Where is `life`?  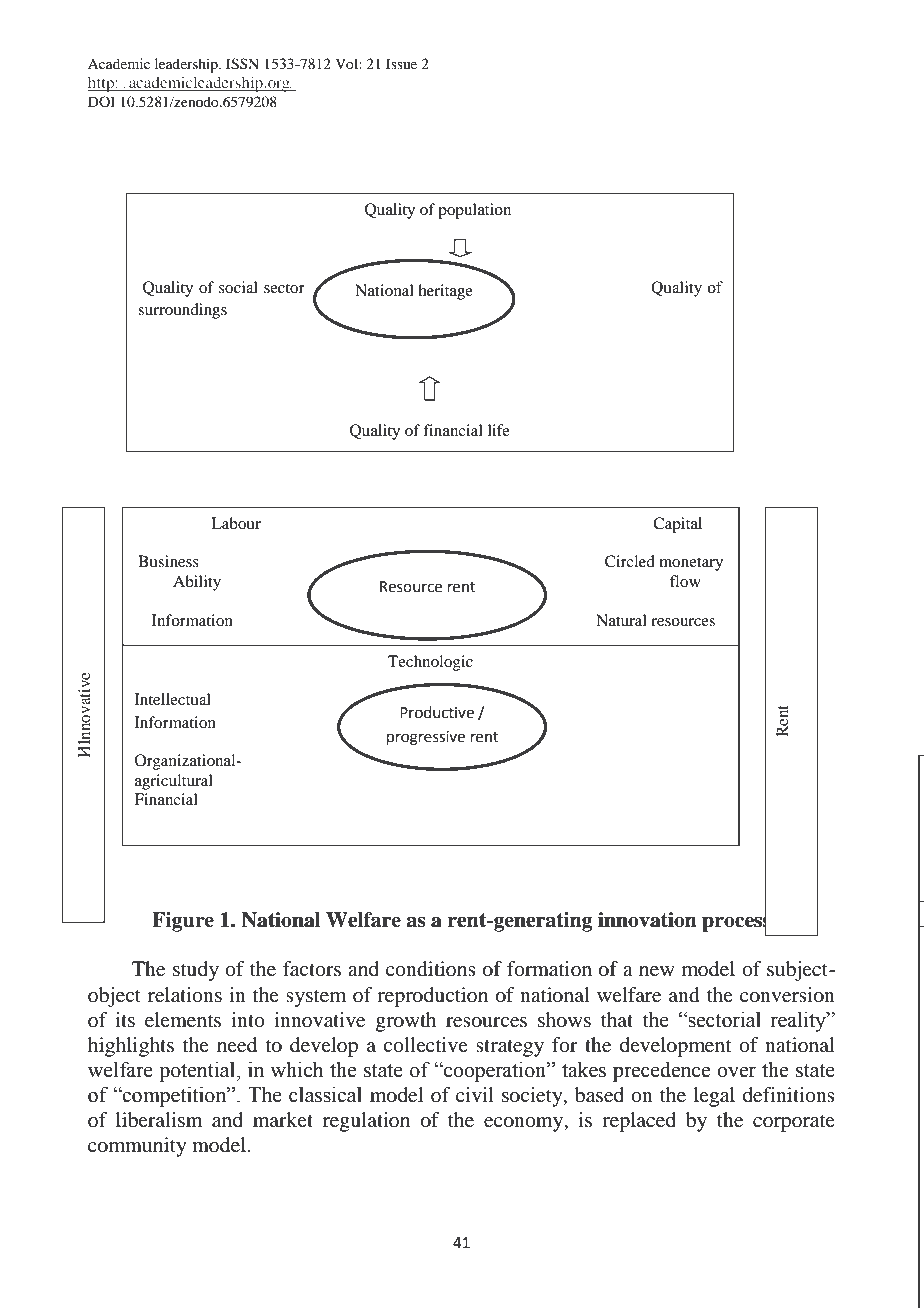 life is located at coordinates (499, 430).
